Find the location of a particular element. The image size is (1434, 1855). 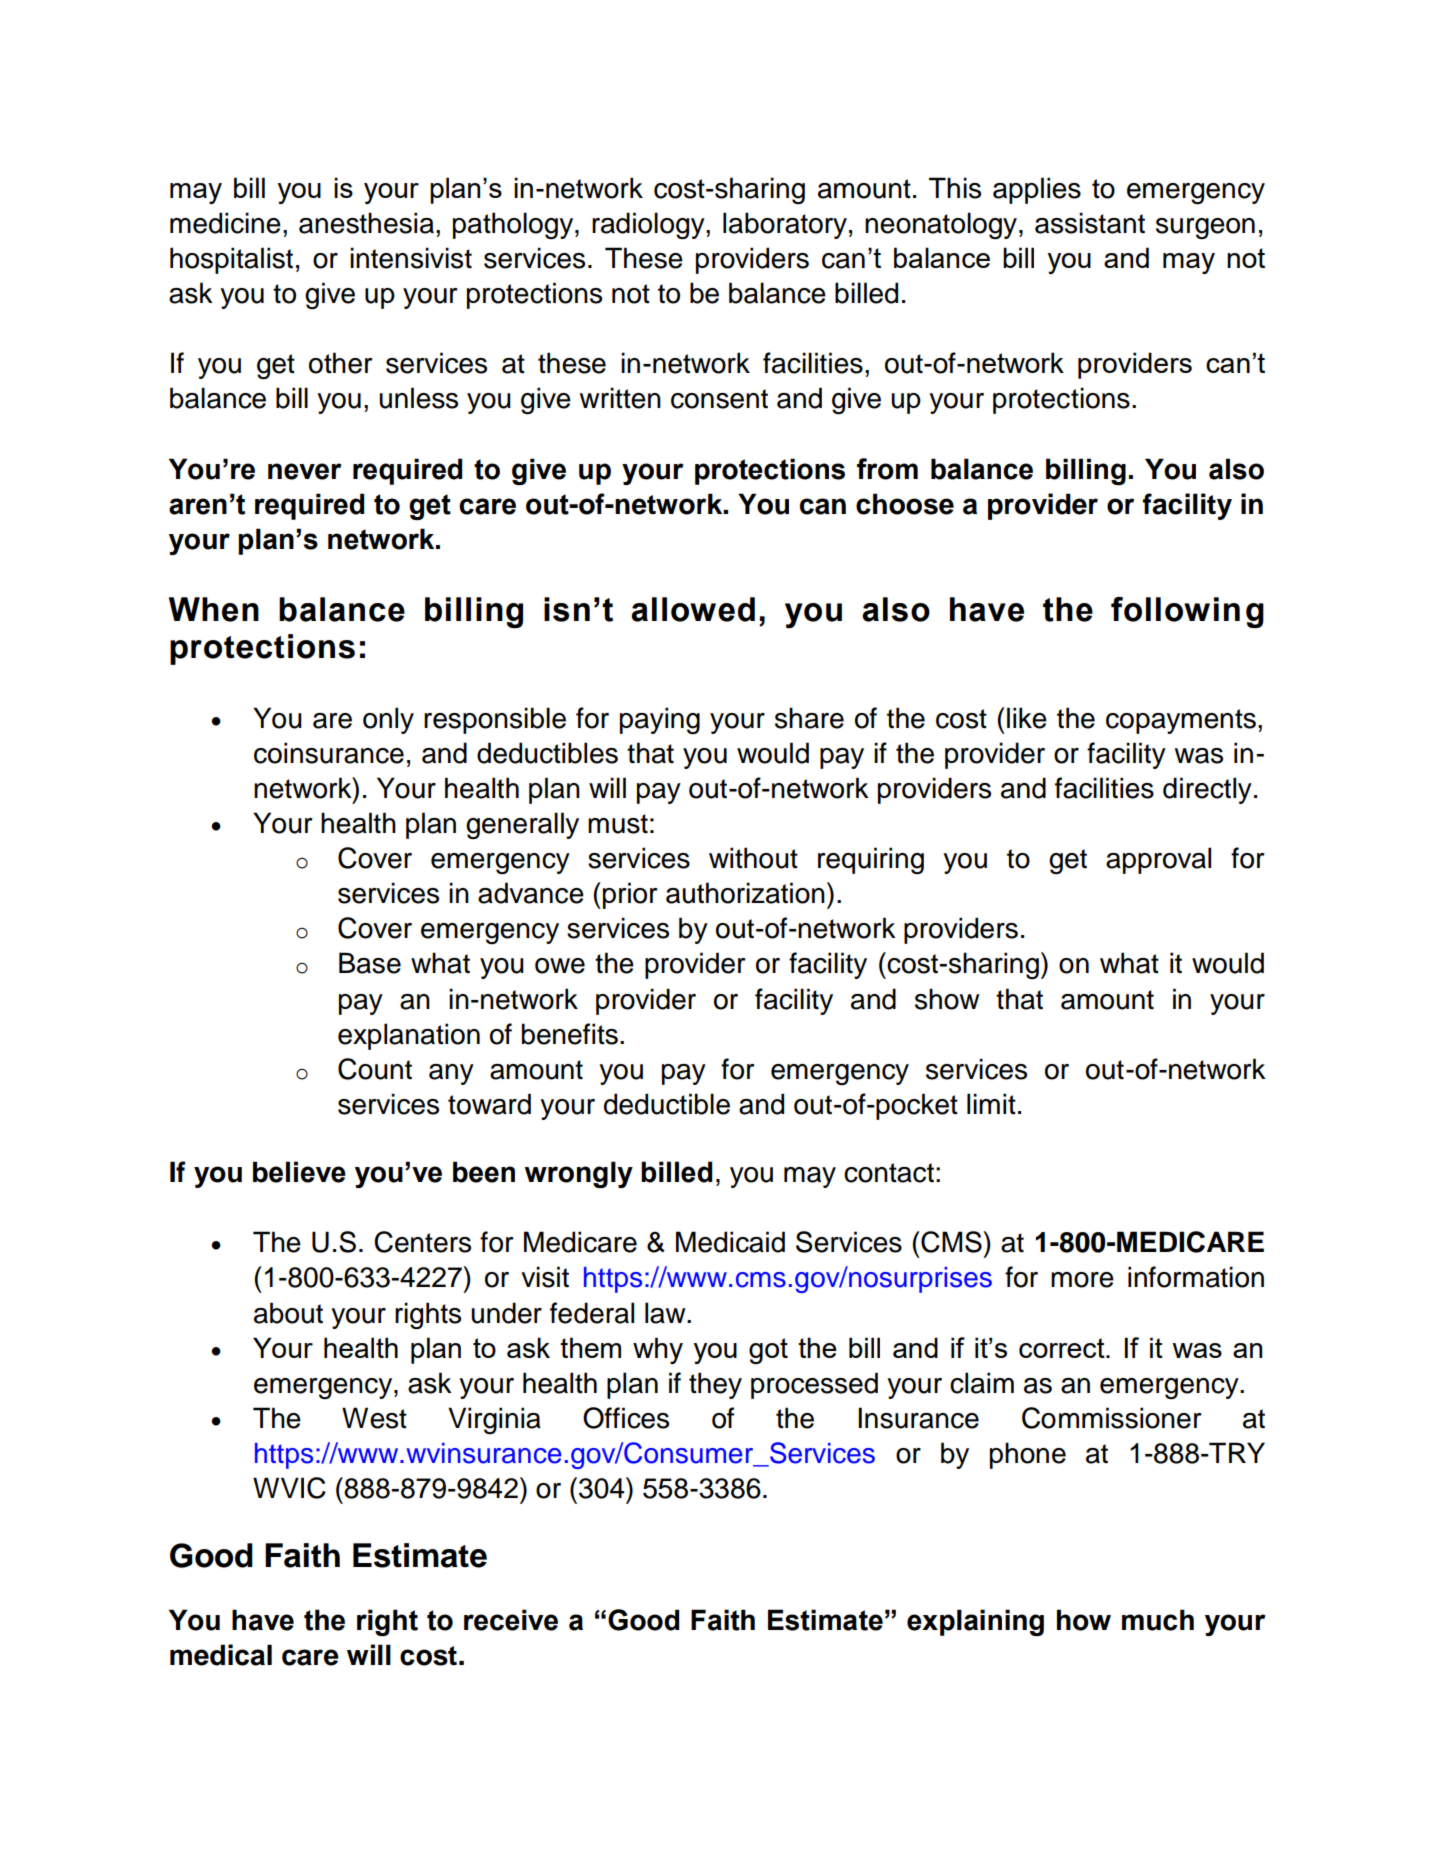

assistant is located at coordinates (1090, 223).
